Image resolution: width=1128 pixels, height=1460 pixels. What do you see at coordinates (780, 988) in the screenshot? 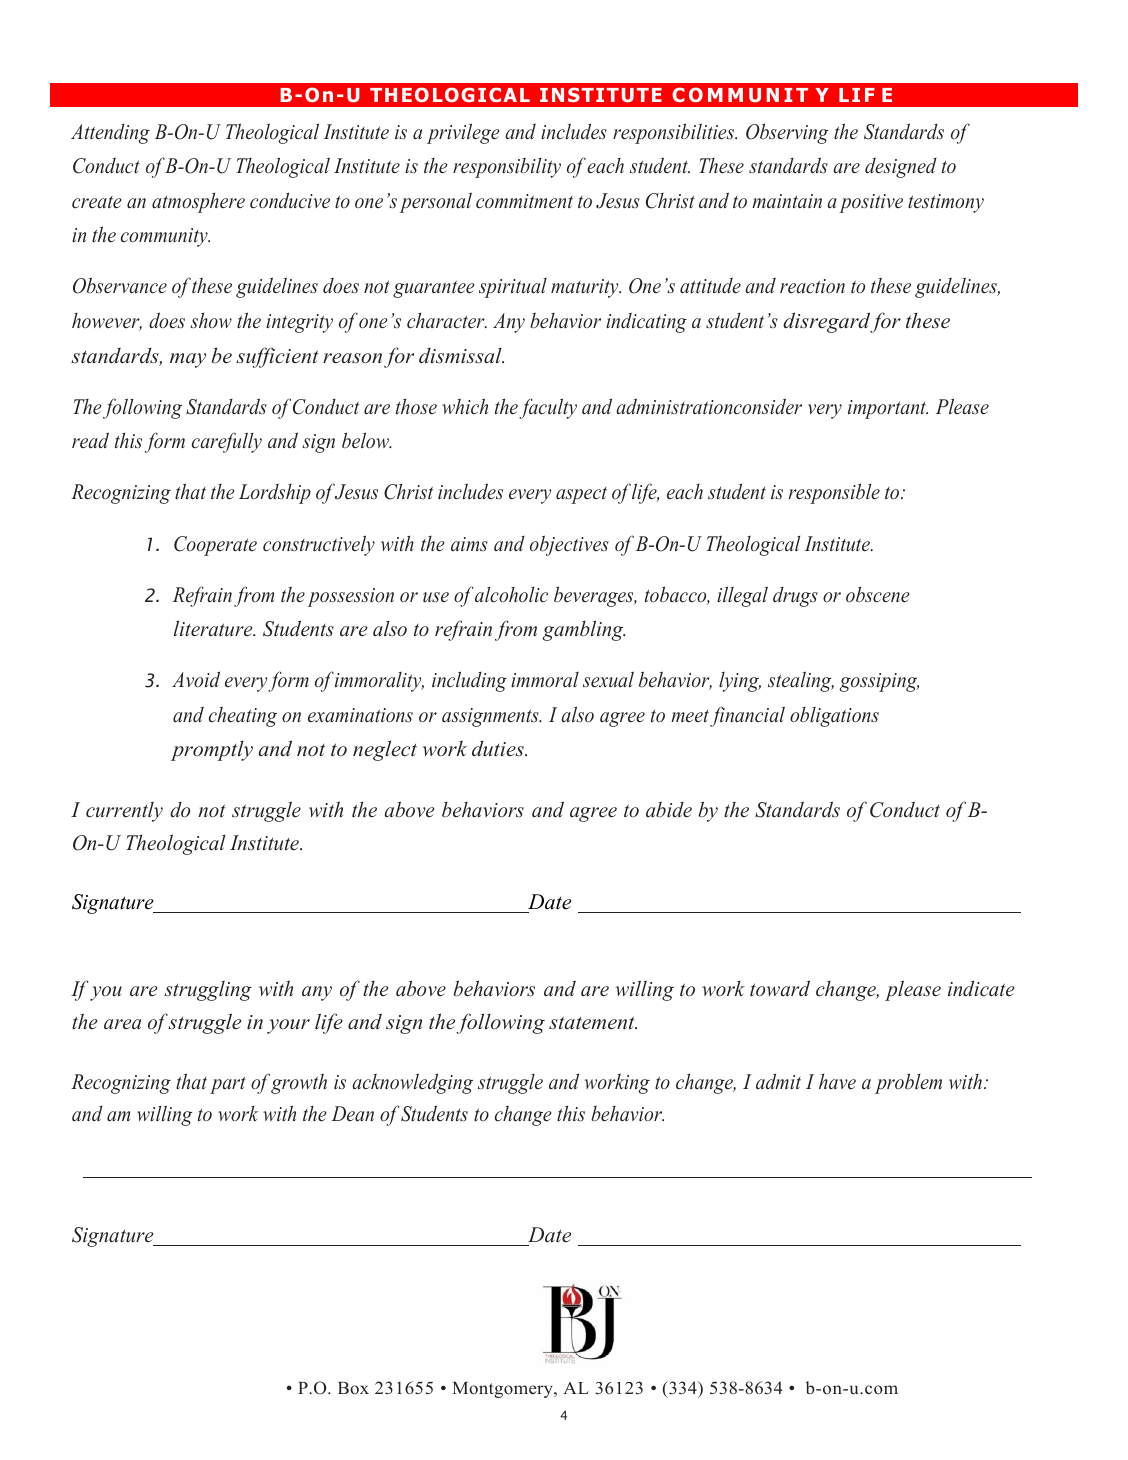
I see `toward` at bounding box center [780, 988].
